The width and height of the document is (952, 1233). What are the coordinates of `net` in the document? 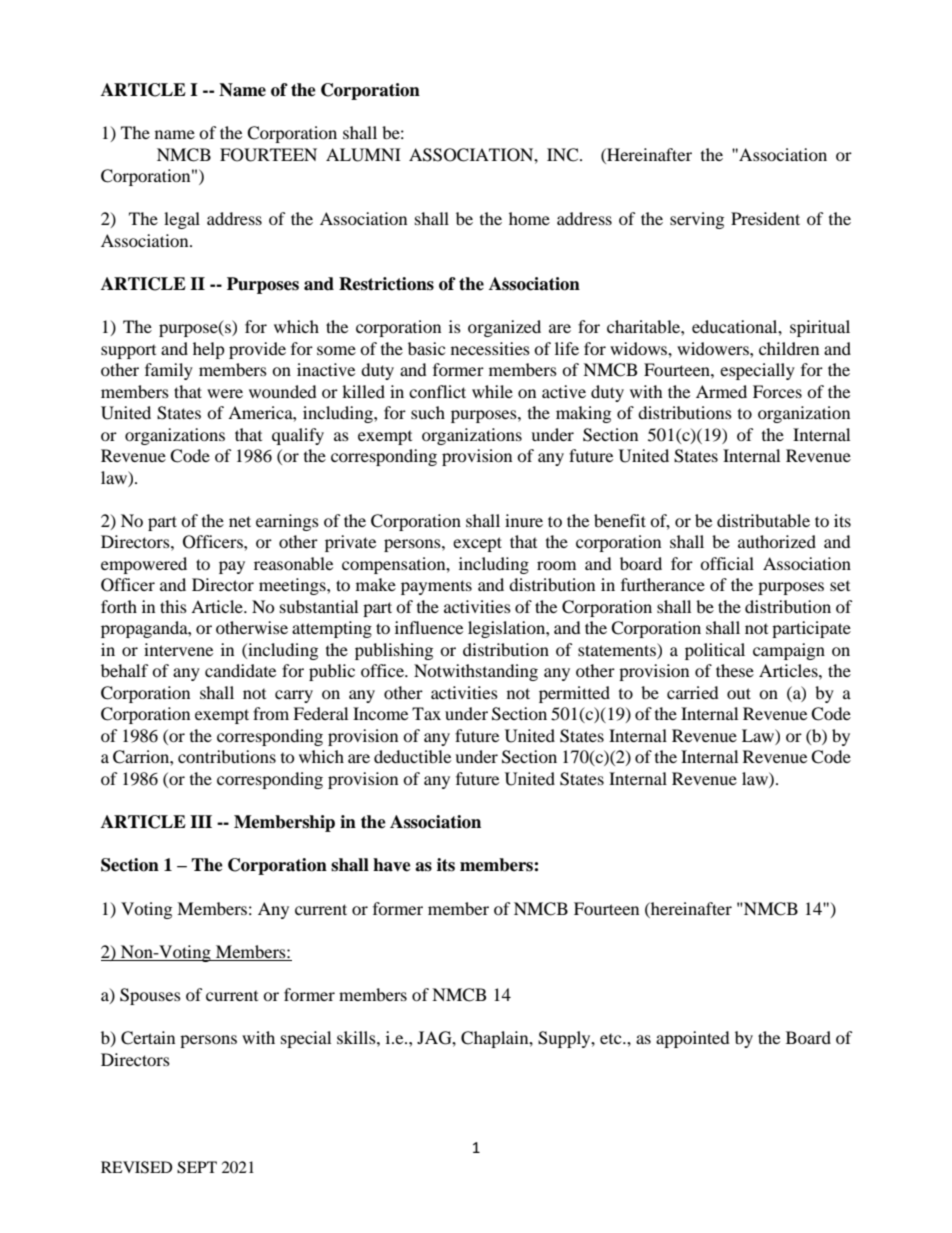 It's located at (240, 521).
